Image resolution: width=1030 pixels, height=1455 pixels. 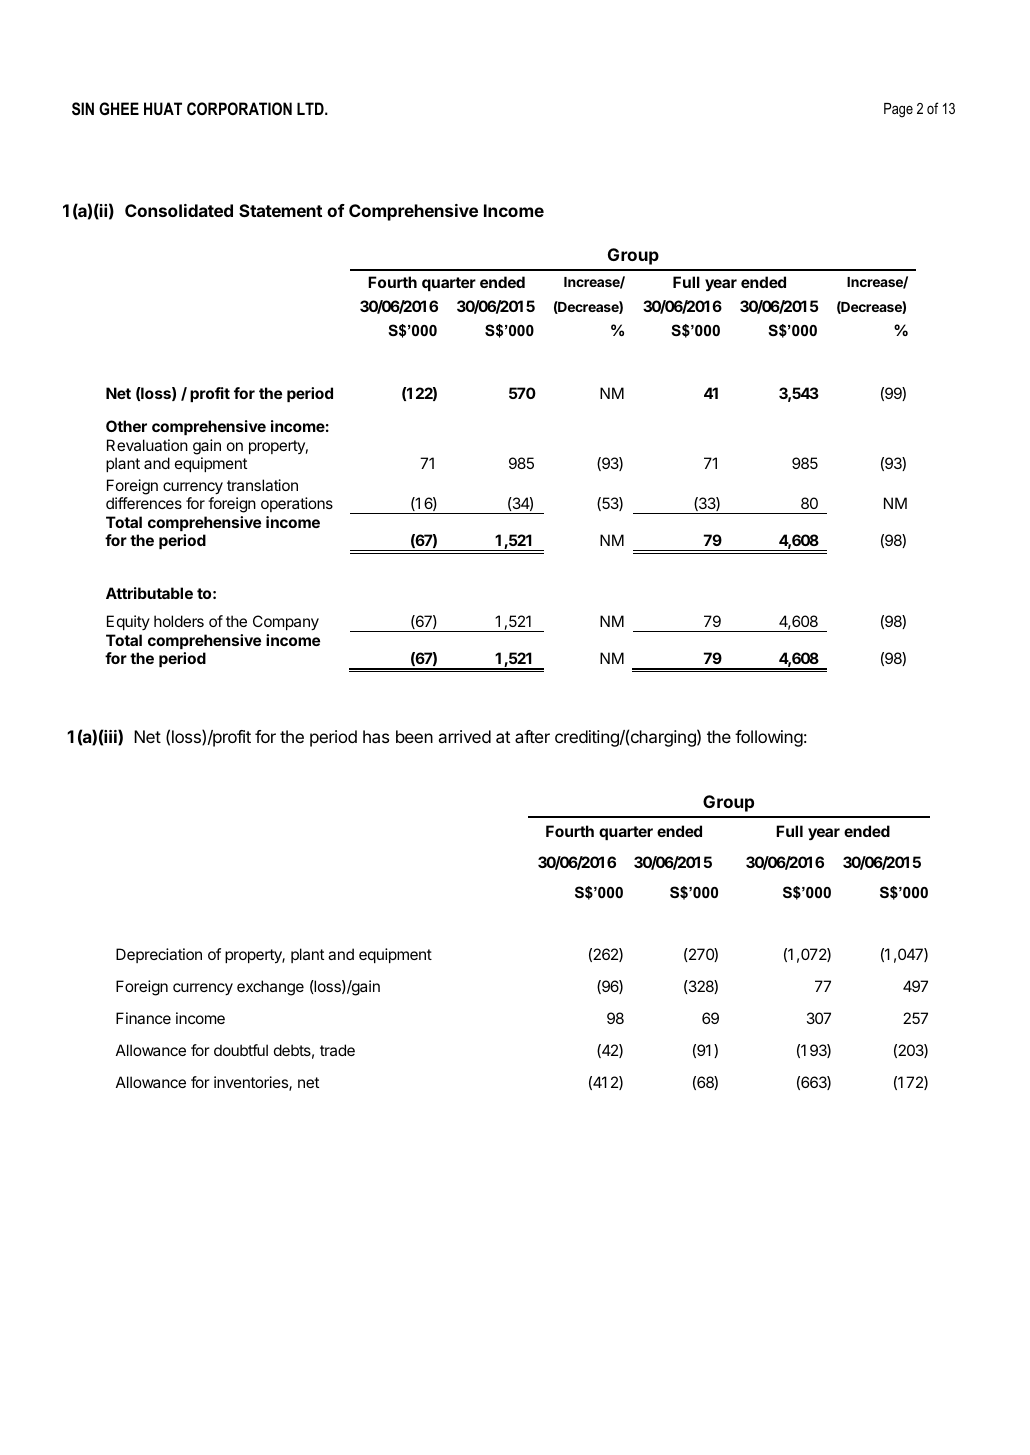 I want to click on Page, so click(x=898, y=110).
